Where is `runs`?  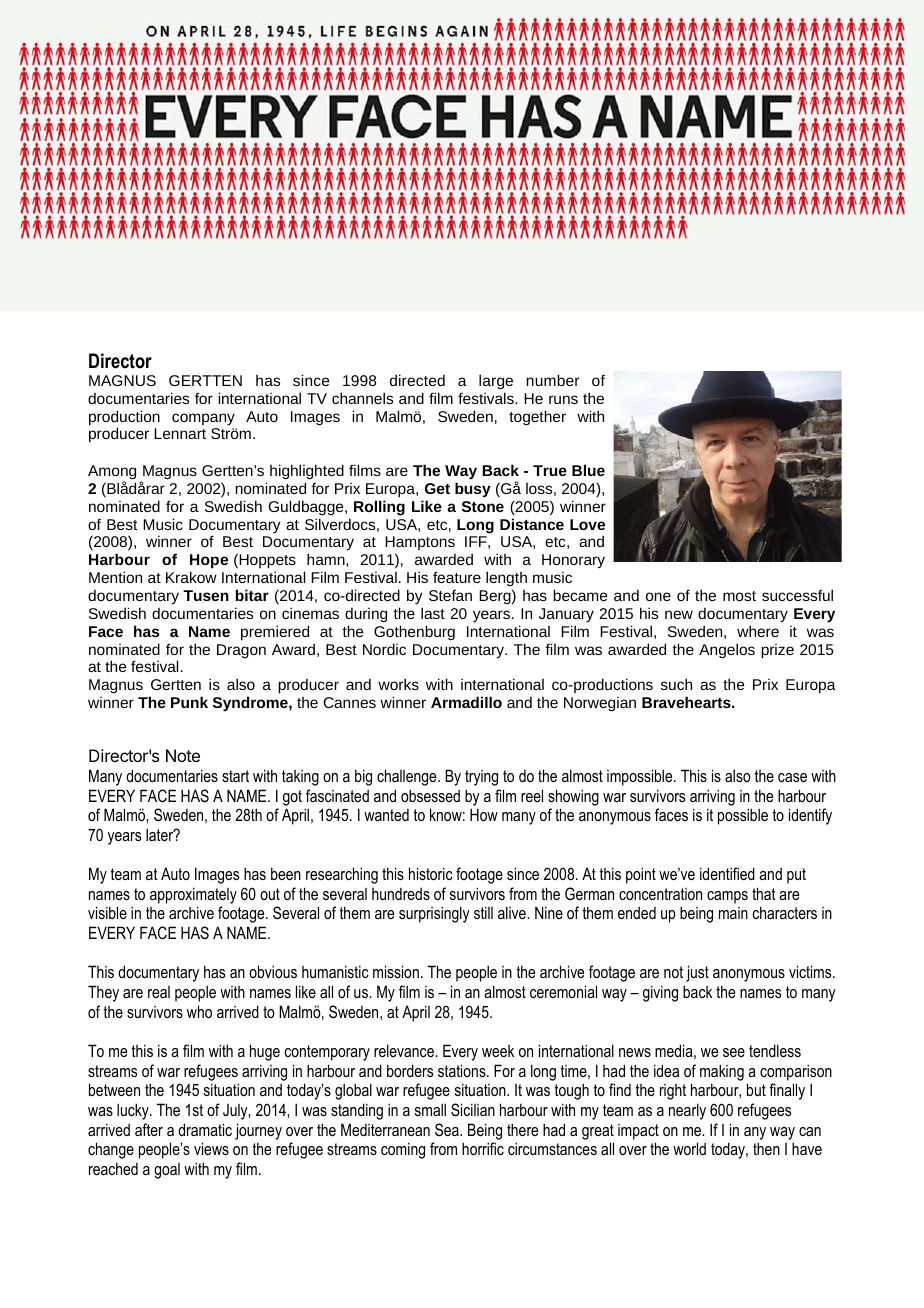 runs is located at coordinates (563, 399).
